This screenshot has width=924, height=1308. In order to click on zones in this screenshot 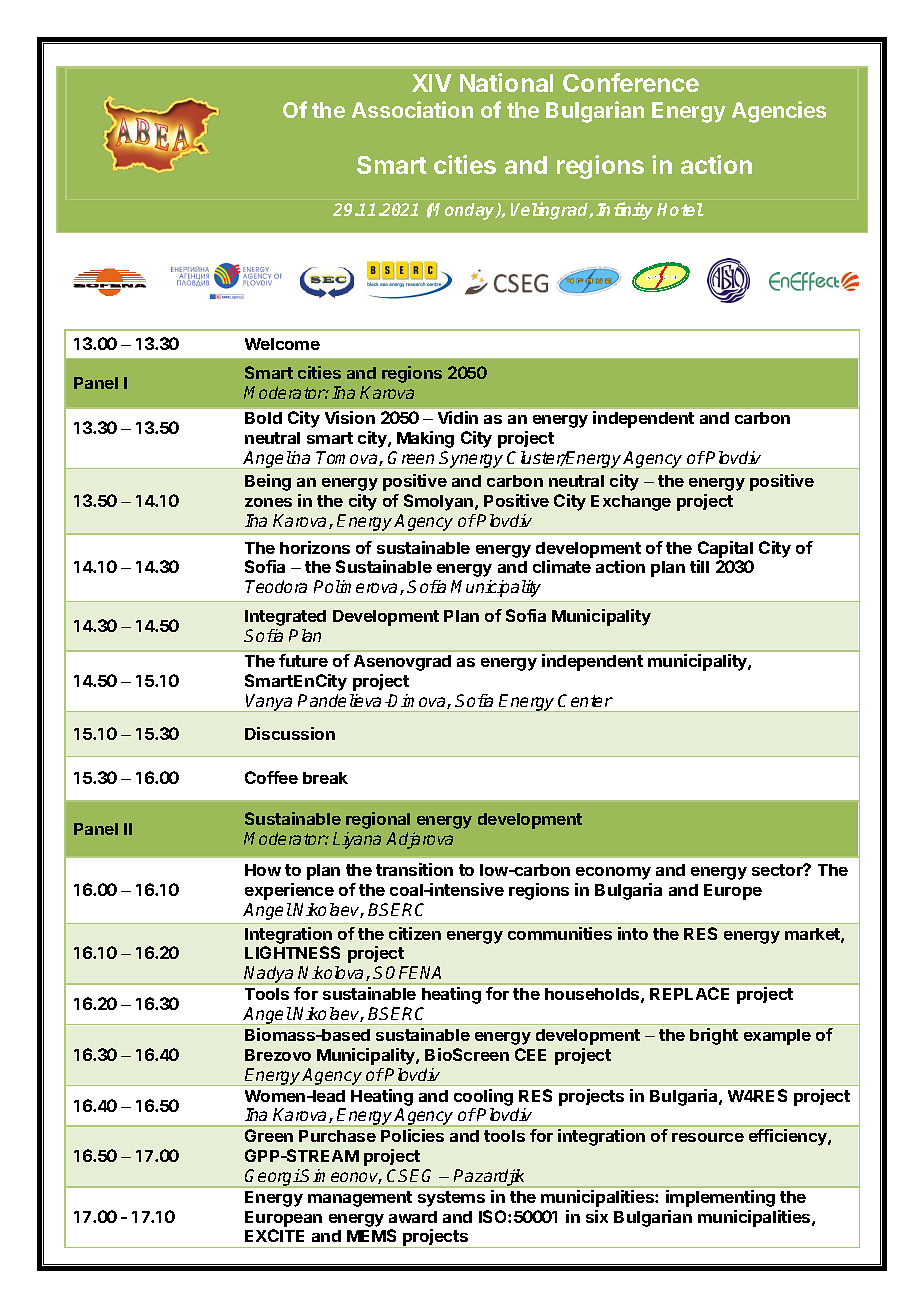, I will do `click(268, 502)`.
